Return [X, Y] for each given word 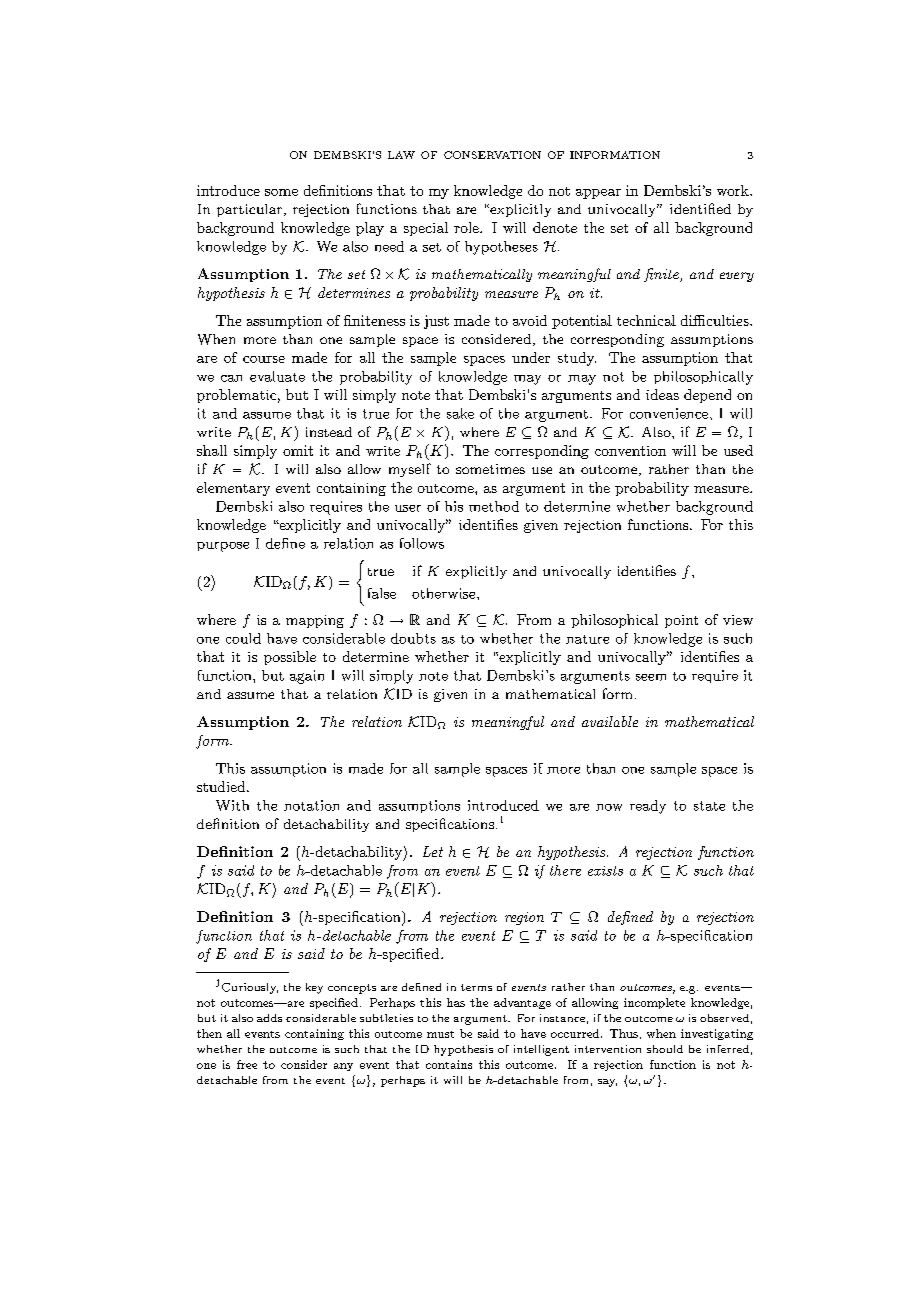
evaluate [277, 376]
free [247, 1064]
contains [449, 1064]
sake [460, 413]
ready [648, 807]
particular [249, 210]
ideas [662, 394]
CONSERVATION [492, 155]
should [665, 1049]
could [243, 638]
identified [700, 208]
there [565, 870]
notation [311, 805]
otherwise [445, 593]
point [681, 621]
